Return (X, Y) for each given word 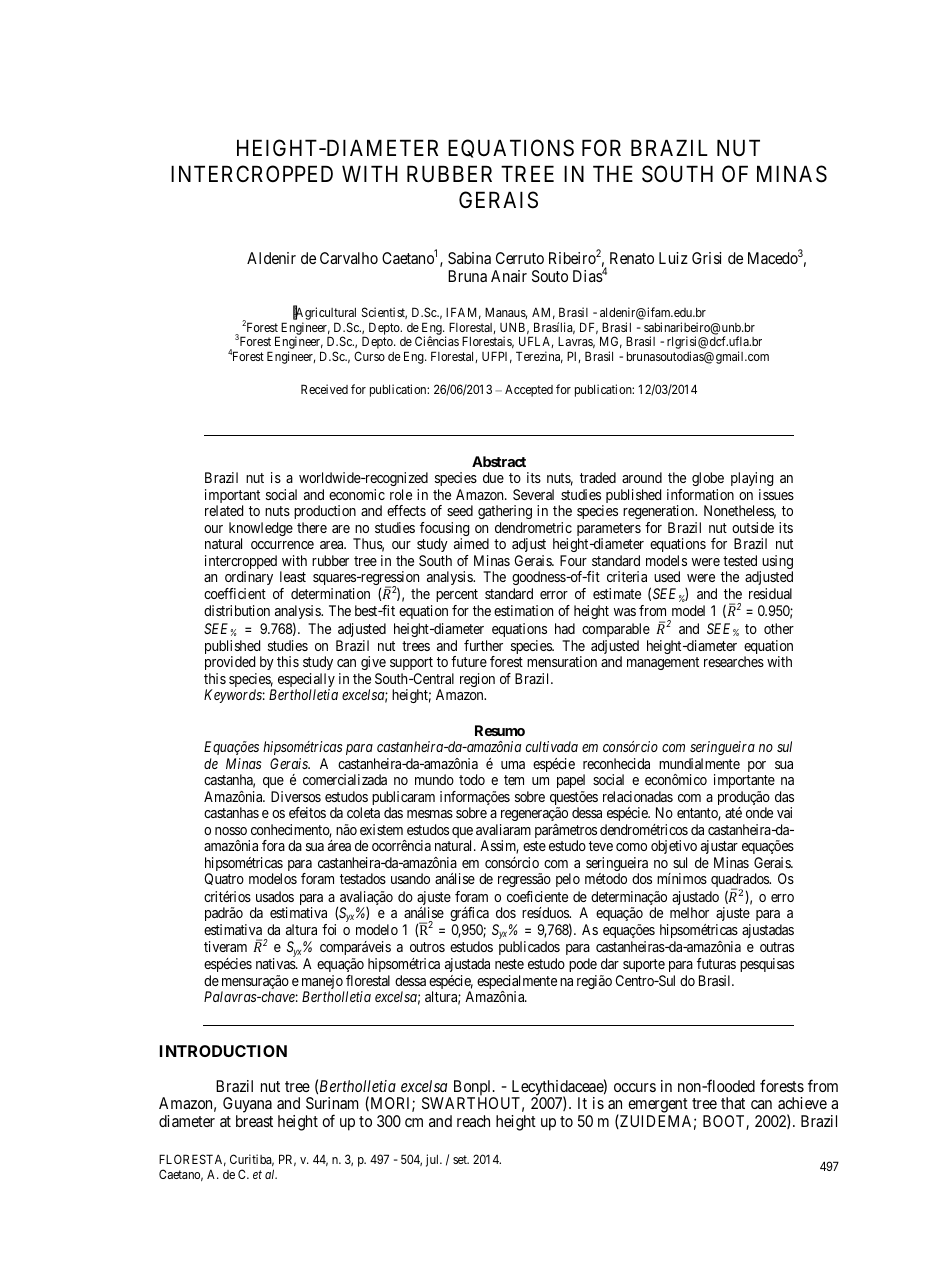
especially (306, 681)
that (733, 1103)
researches (734, 661)
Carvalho (349, 258)
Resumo (500, 730)
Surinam (332, 1103)
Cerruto (520, 258)
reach (473, 1121)
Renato (632, 258)
